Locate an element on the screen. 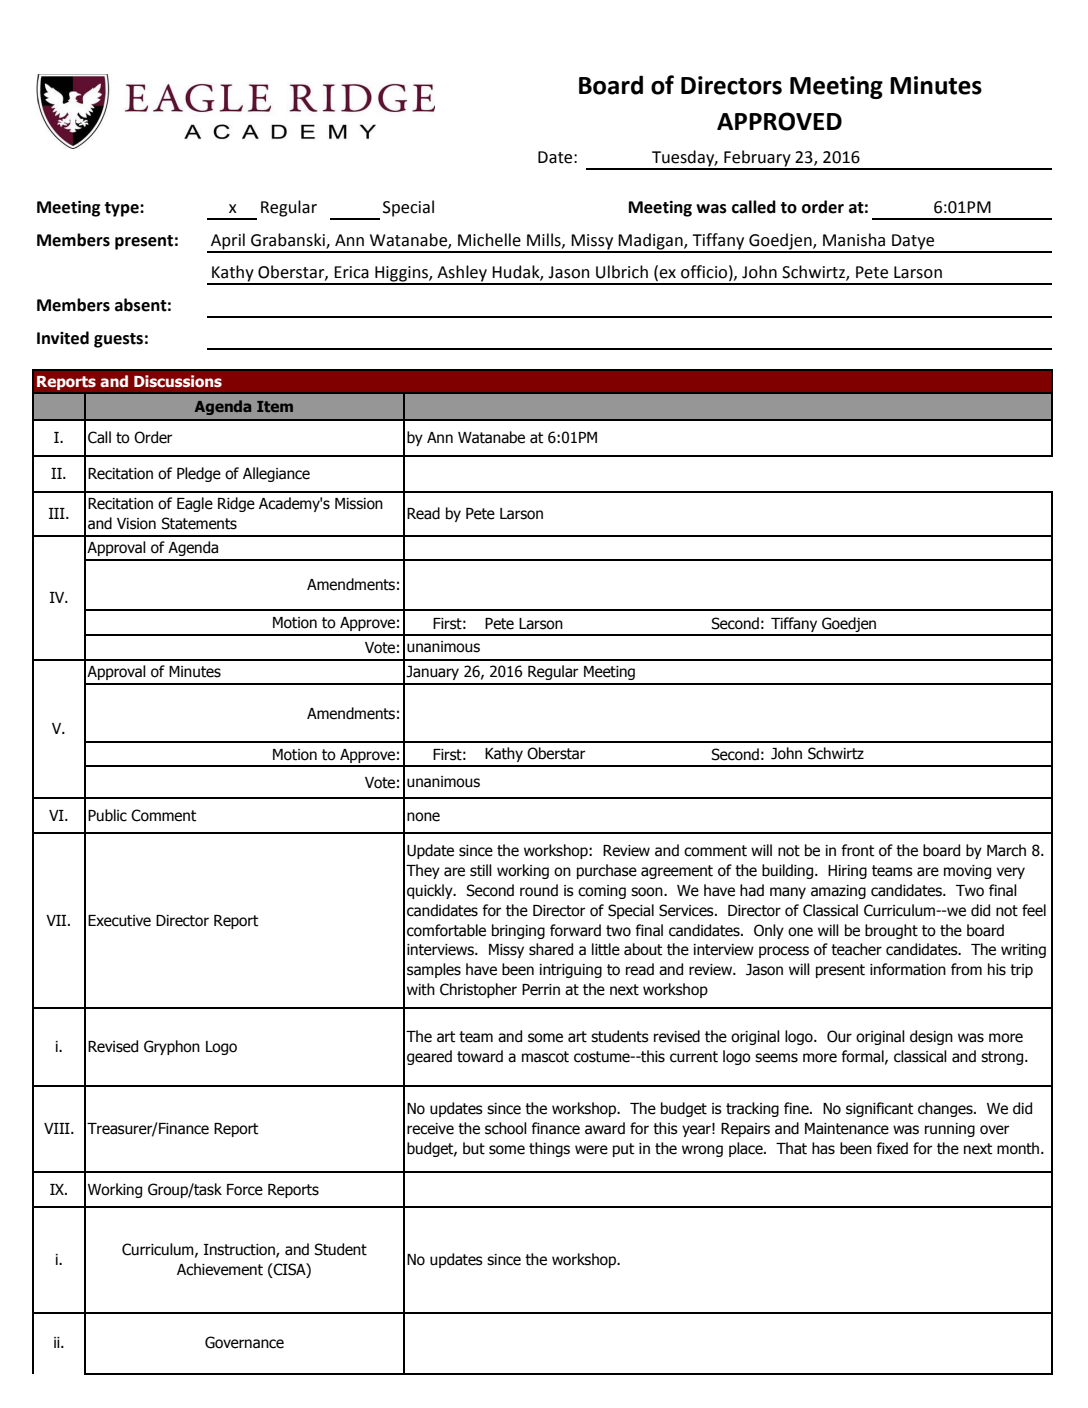 The image size is (1088, 1408). Manisha is located at coordinates (854, 240).
